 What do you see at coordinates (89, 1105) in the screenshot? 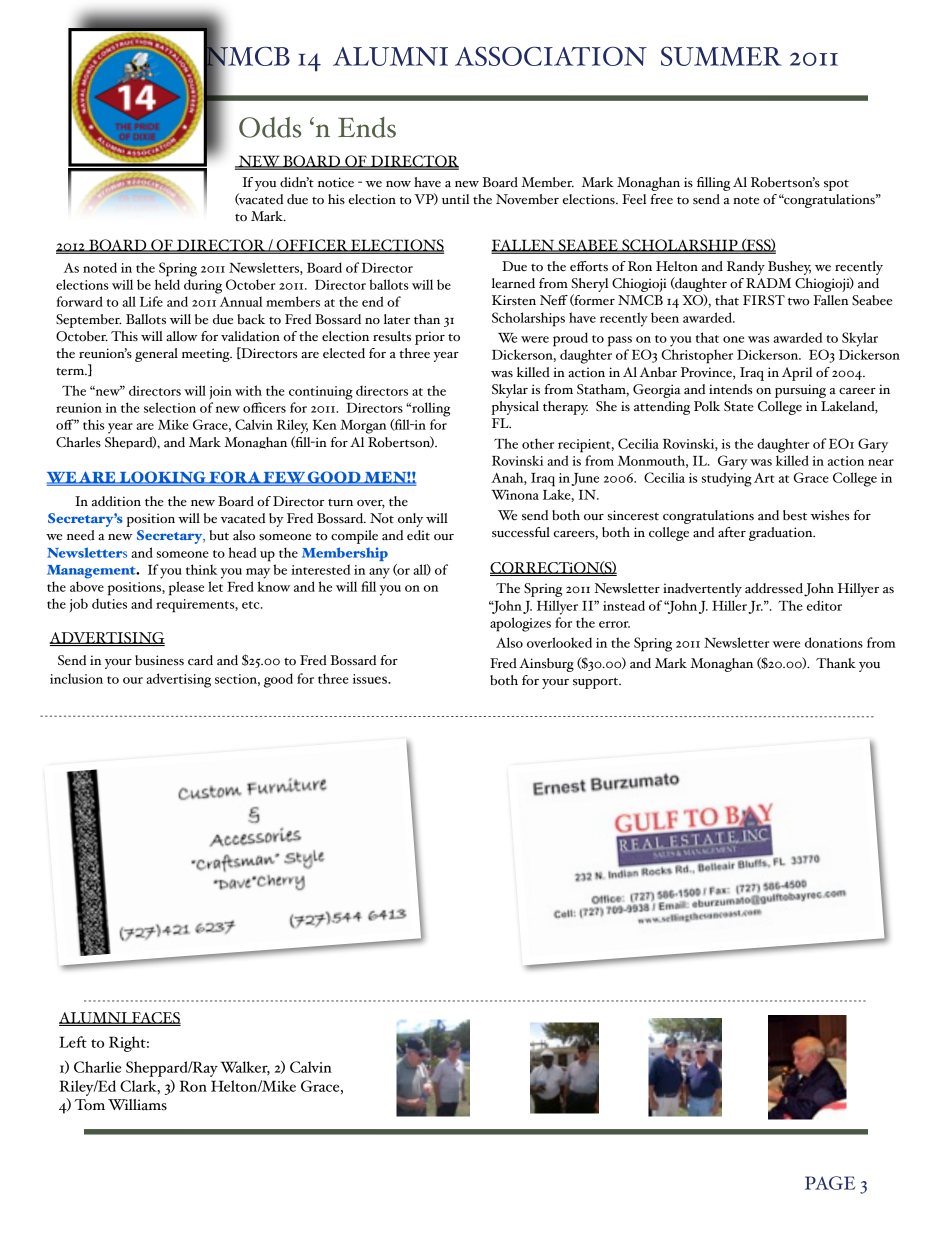
I see `Tom` at bounding box center [89, 1105].
